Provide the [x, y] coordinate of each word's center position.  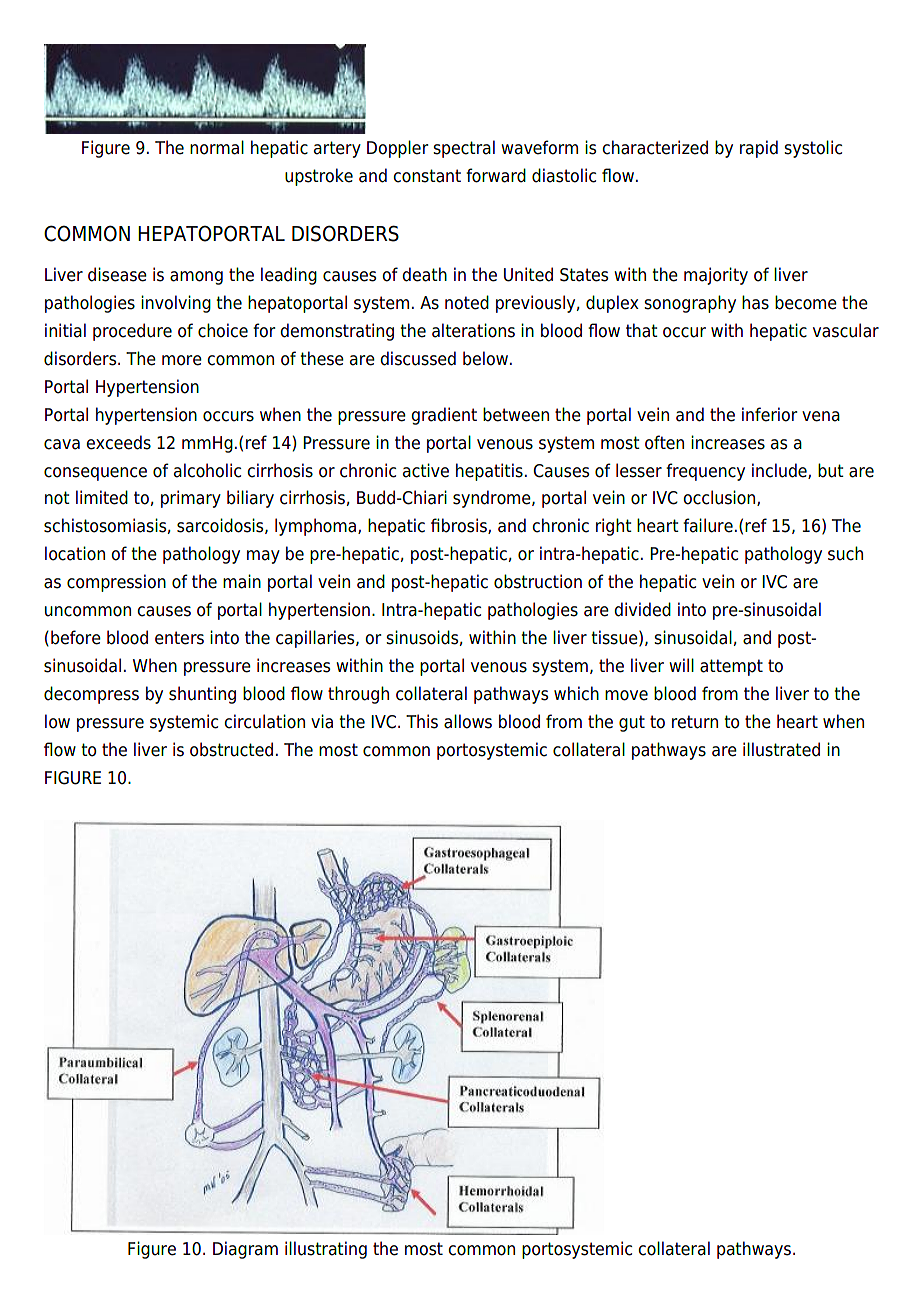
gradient [444, 416]
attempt [731, 667]
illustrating [326, 1250]
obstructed [231, 749]
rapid [759, 149]
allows [468, 721]
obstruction [538, 581]
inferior [770, 414]
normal [217, 147]
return [695, 722]
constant [427, 176]
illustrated [781, 749]
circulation [264, 721]
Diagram [245, 1250]
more [182, 360]
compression [116, 583]
